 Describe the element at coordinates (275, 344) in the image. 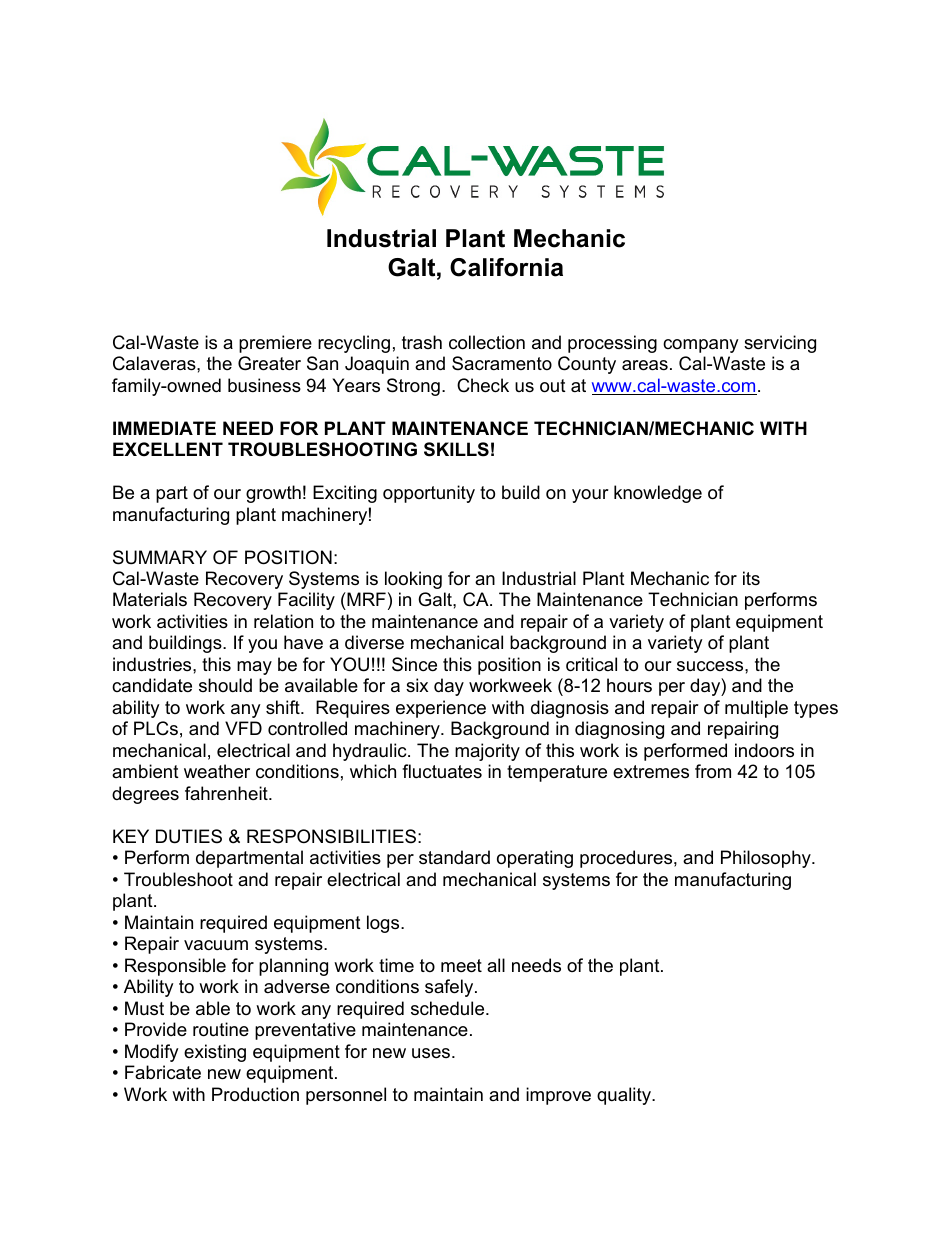

I see `premiere` at that location.
